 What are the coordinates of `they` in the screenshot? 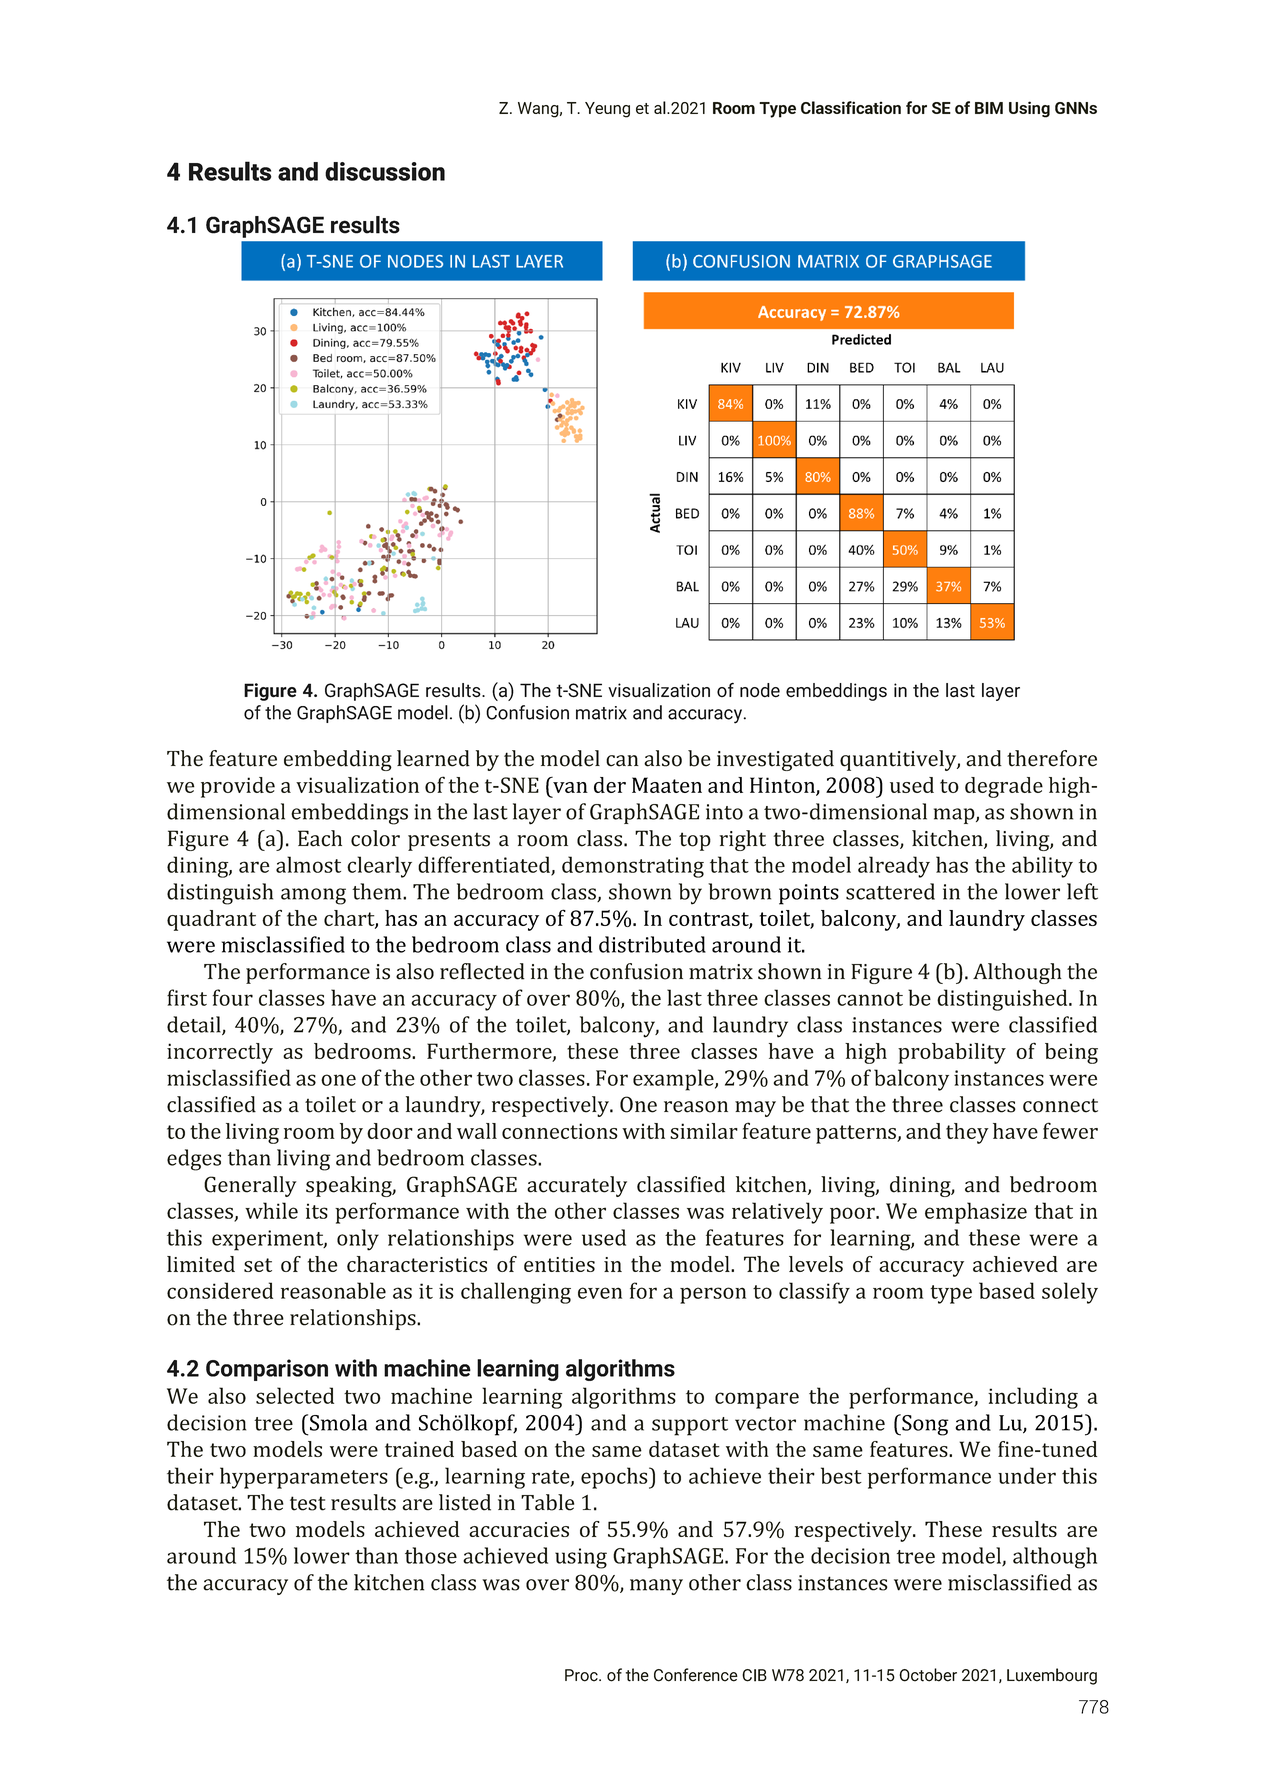 It's located at (967, 1133).
